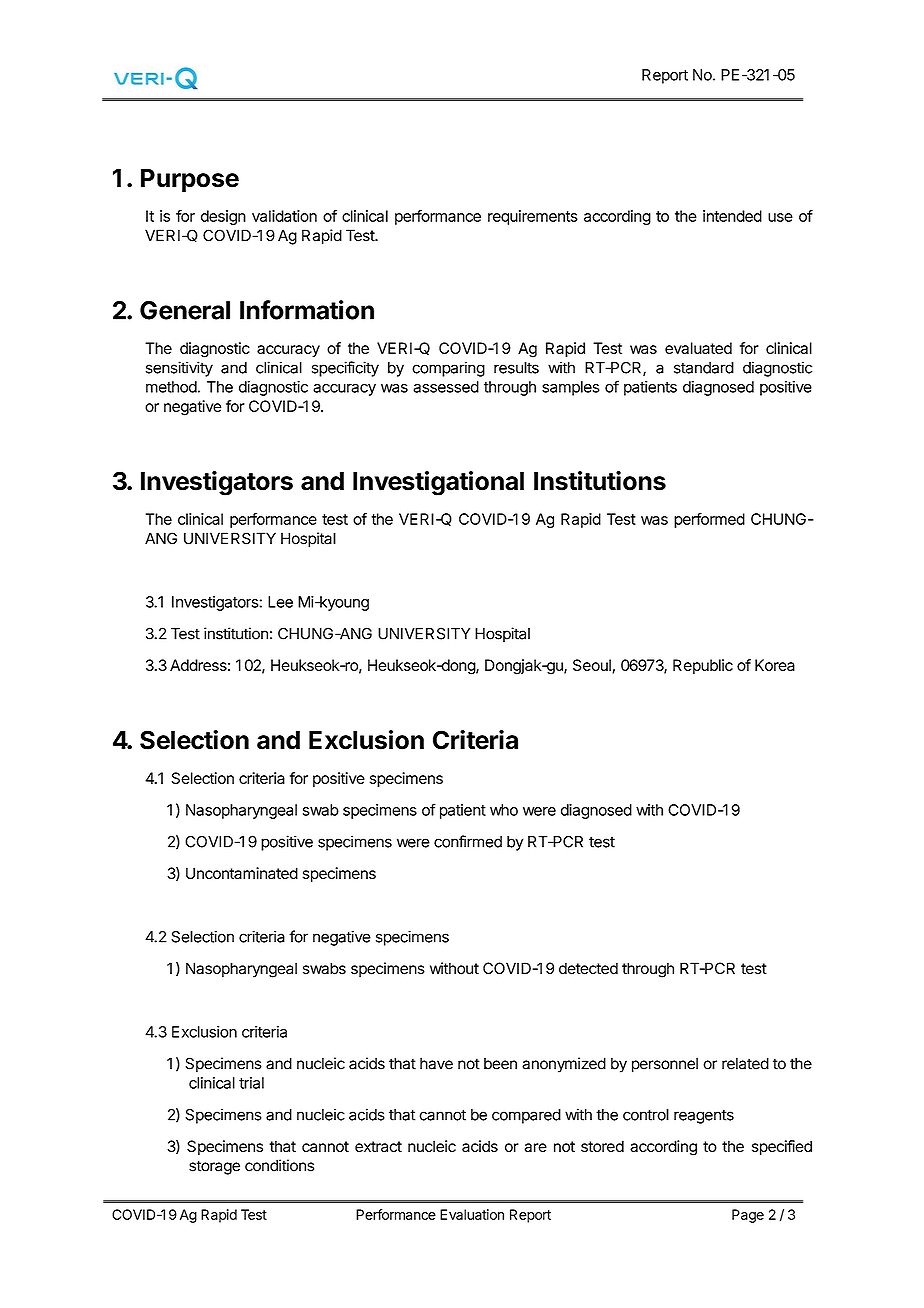 This document has height=1308, width=924. Describe the element at coordinates (748, 1216) in the document. I see `Page` at that location.
